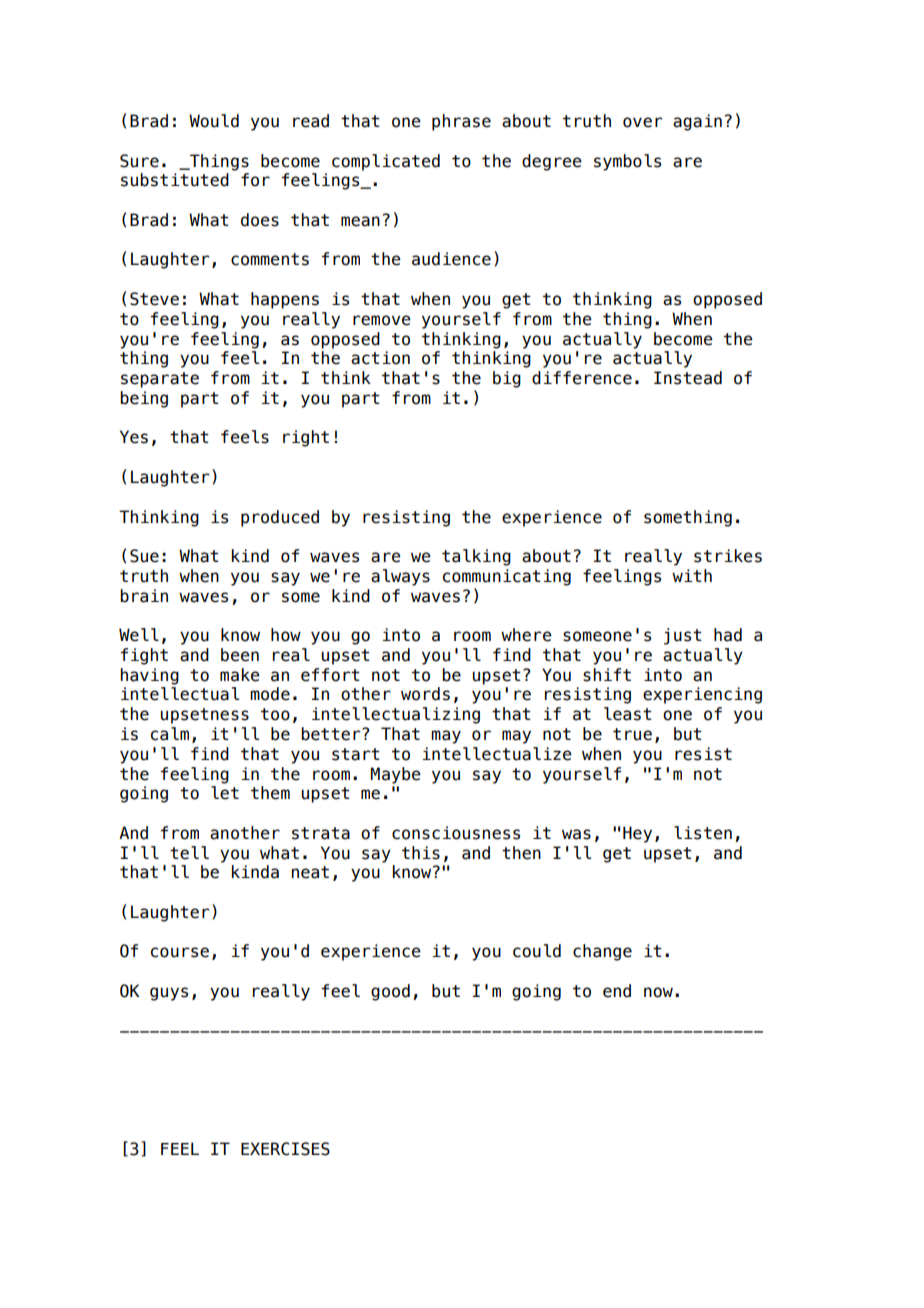  What do you see at coordinates (390, 992) in the screenshot?
I see `good` at bounding box center [390, 992].
